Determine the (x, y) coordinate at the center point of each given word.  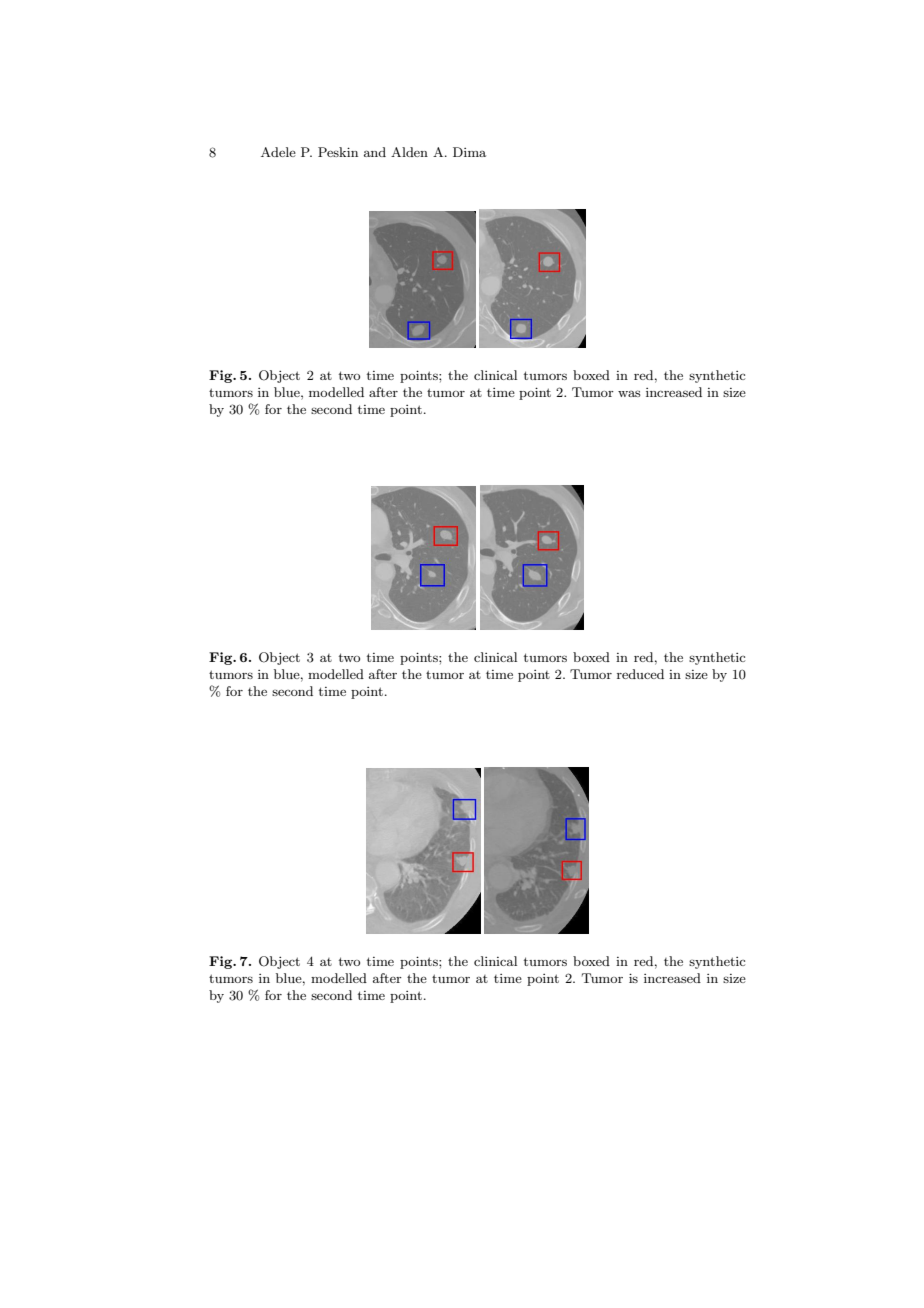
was (629, 393)
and (375, 152)
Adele (278, 152)
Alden (409, 152)
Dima (469, 152)
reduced (640, 674)
